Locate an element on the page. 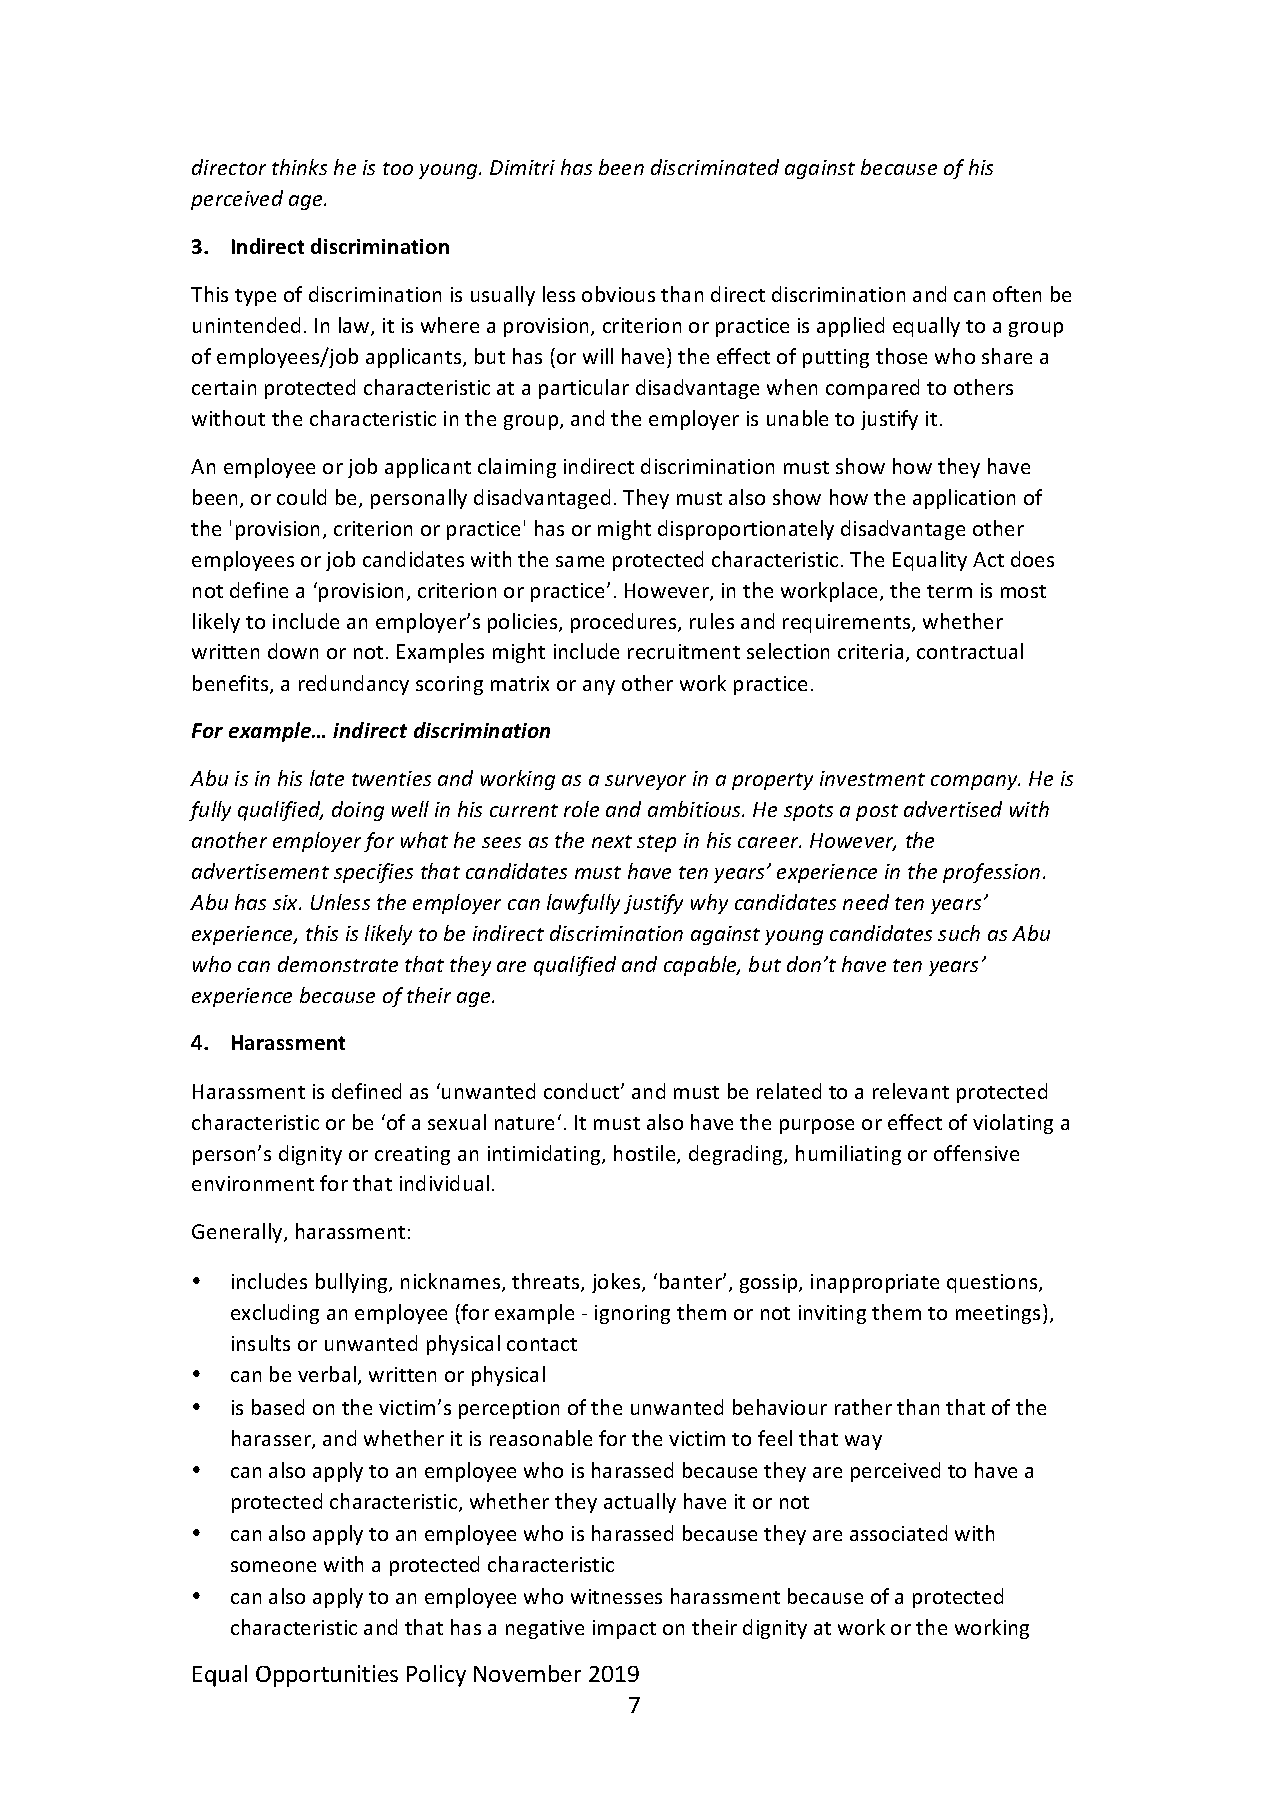 The image size is (1270, 1796). thinks is located at coordinates (299, 167).
